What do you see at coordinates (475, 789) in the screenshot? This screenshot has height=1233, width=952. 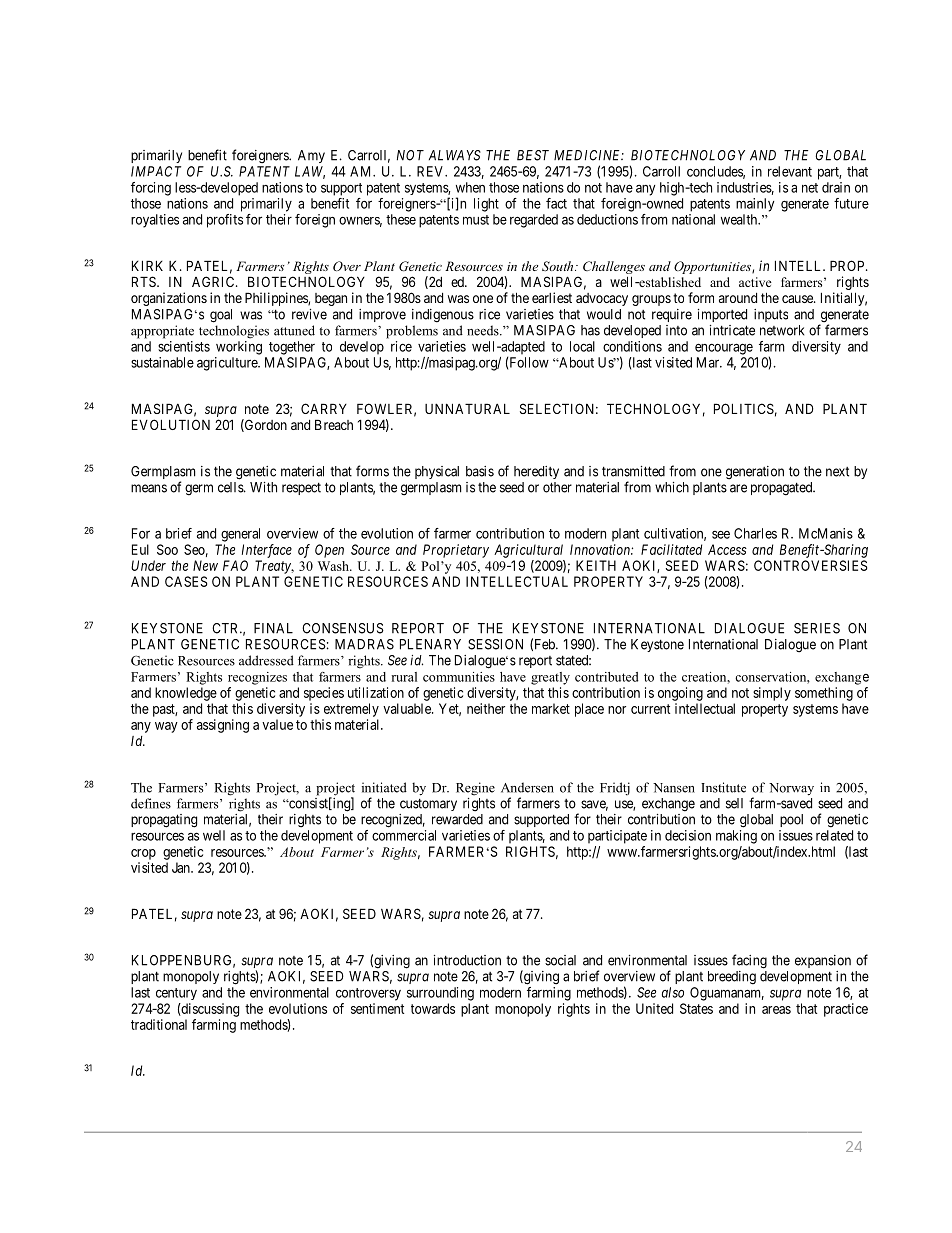 I see `Regine` at bounding box center [475, 789].
